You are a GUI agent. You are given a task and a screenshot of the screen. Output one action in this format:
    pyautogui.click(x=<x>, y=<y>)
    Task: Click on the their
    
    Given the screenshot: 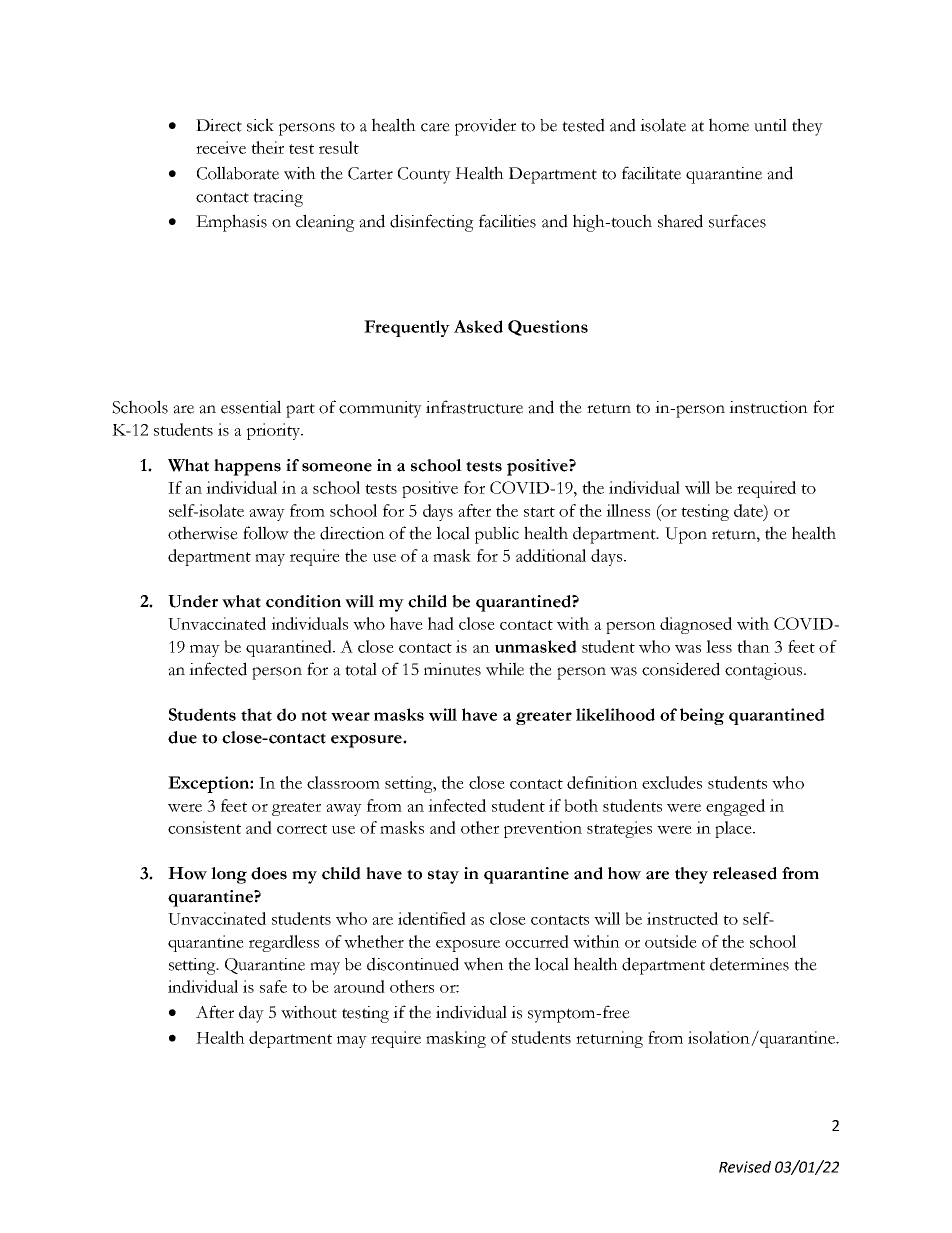 What is the action you would take?
    pyautogui.click(x=267, y=147)
